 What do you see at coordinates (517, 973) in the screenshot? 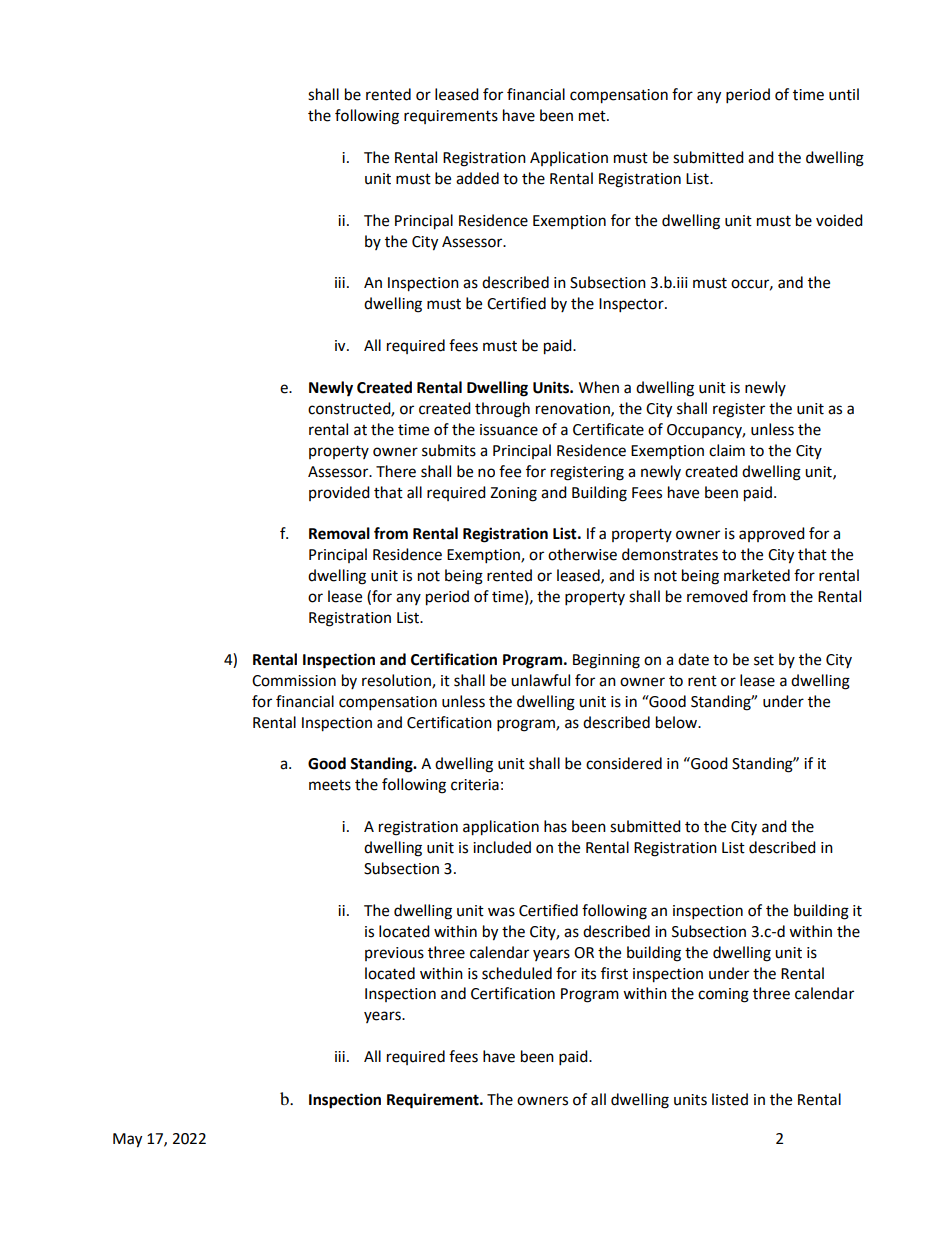
I see `scheduled` at bounding box center [517, 973].
